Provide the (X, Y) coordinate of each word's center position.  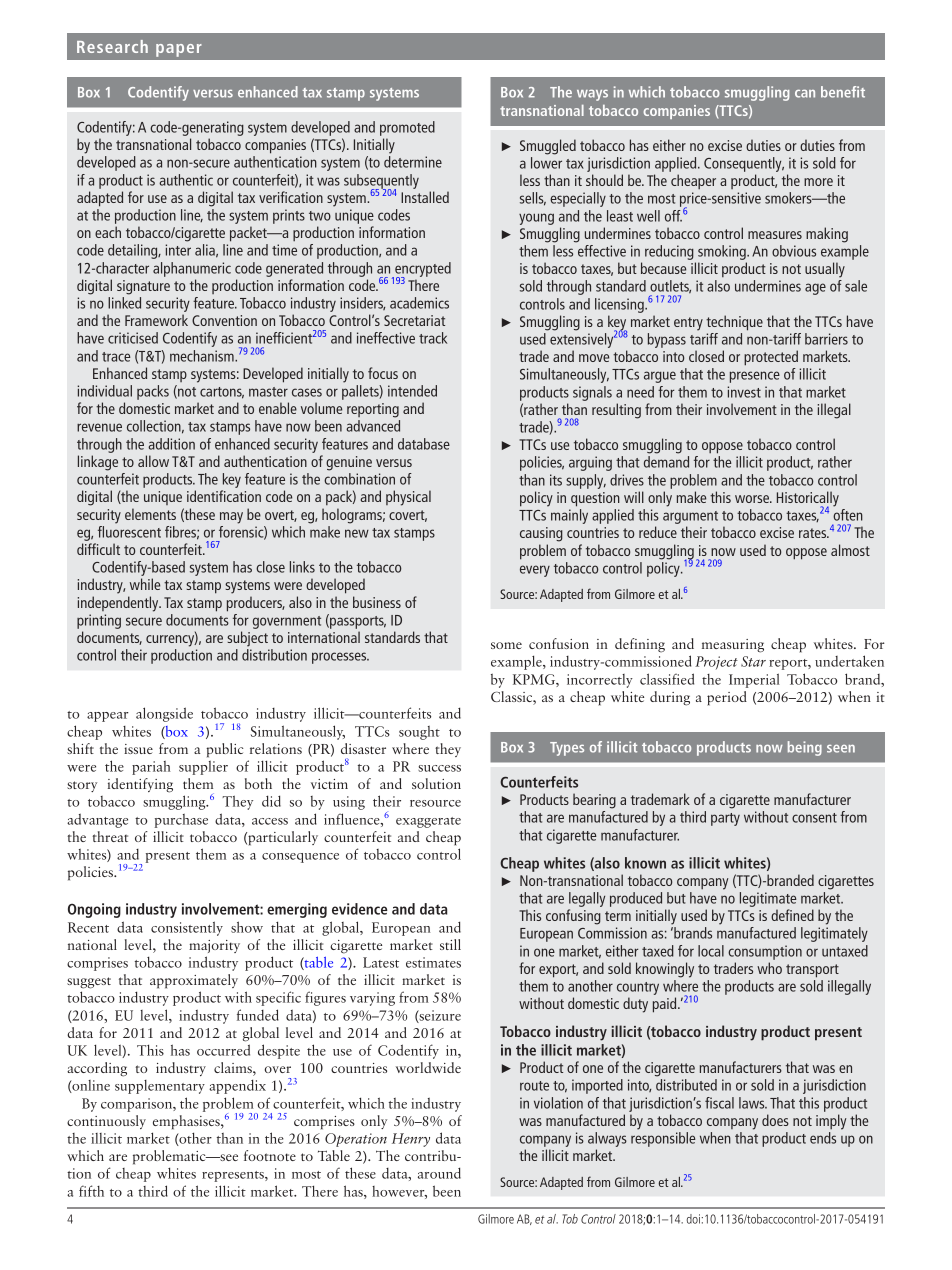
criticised (133, 338)
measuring (733, 646)
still (450, 944)
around (439, 1173)
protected (771, 358)
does (775, 1120)
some (506, 645)
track (433, 338)
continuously (106, 1122)
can (805, 93)
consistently (187, 928)
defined (792, 915)
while (145, 584)
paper (179, 50)
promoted (407, 130)
